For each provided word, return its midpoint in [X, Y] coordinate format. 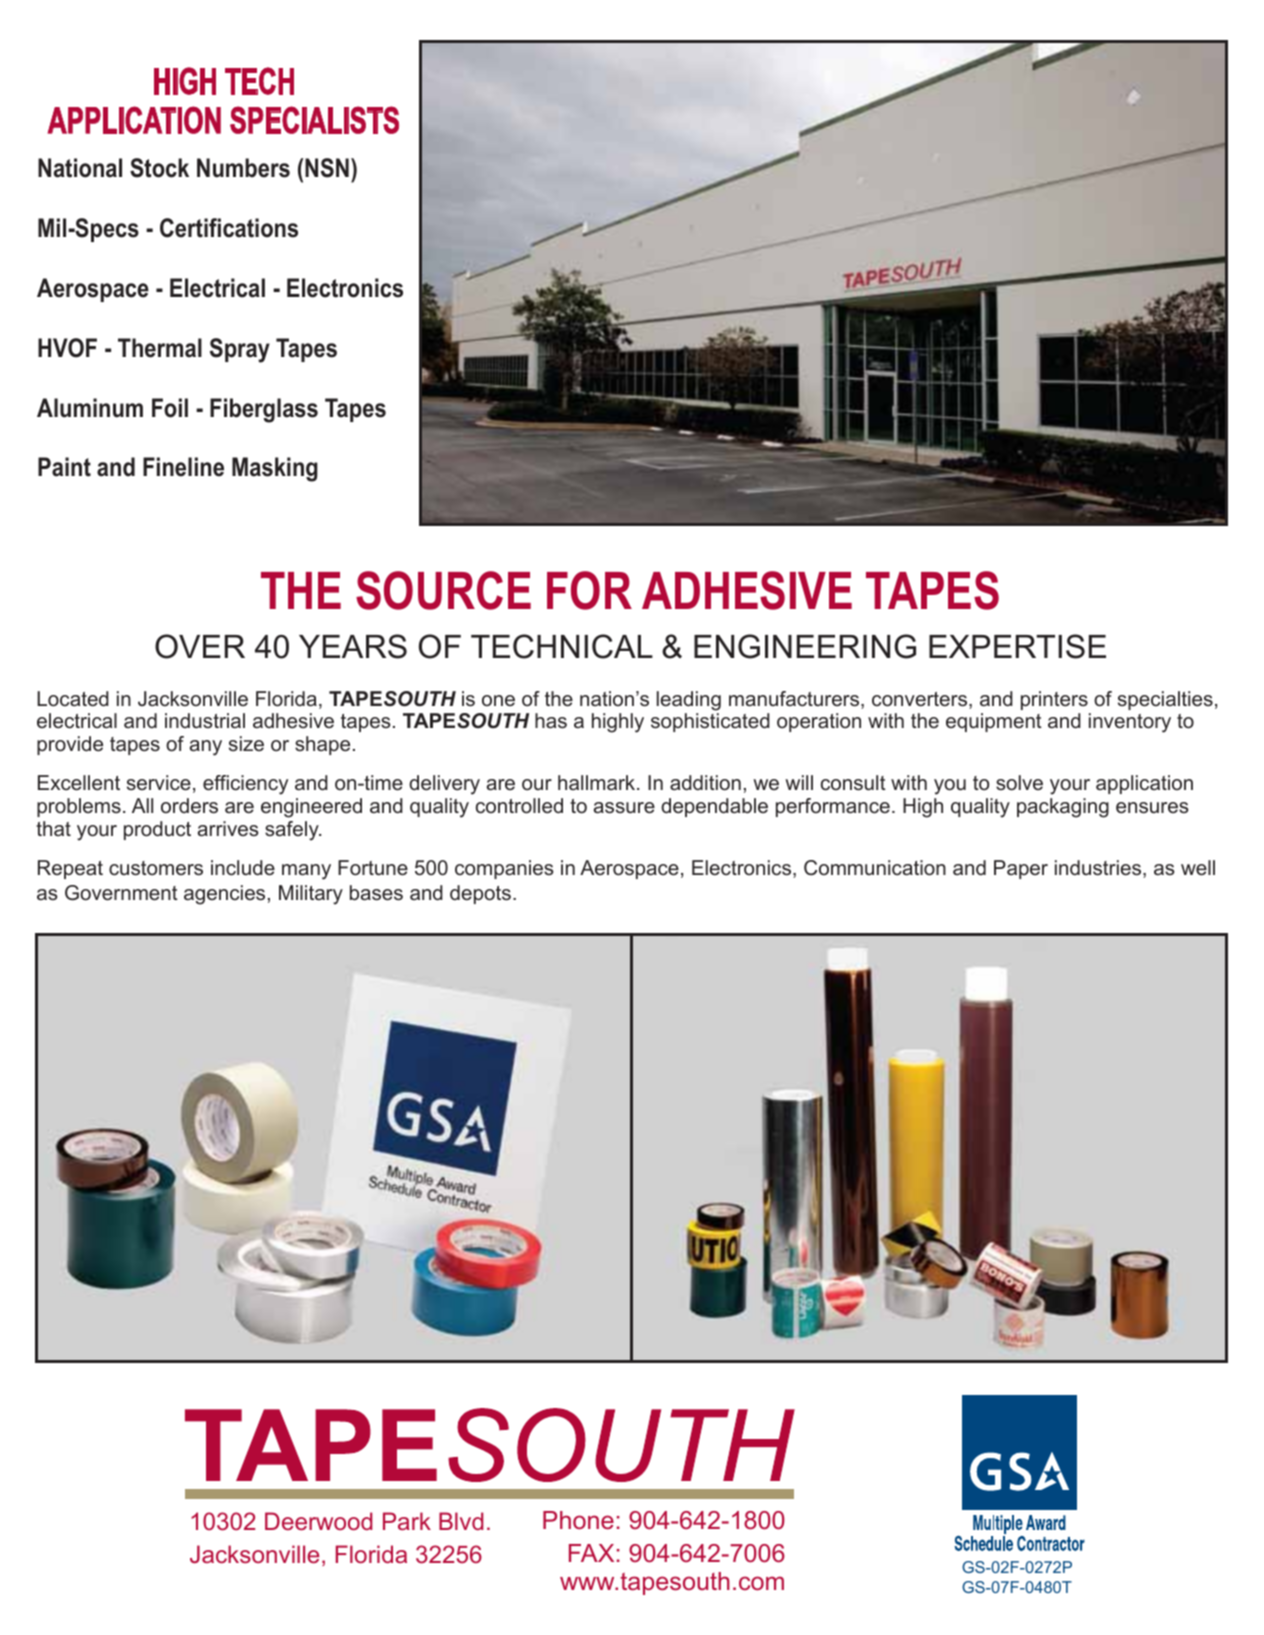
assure [624, 808]
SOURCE [443, 590]
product [157, 830]
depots [480, 894]
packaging [1063, 808]
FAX [591, 1553]
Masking [275, 469]
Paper [1021, 869]
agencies [224, 895]
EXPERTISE [1017, 646]
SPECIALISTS [314, 120]
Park [407, 1521]
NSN [327, 168]
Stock [159, 168]
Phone [578, 1520]
